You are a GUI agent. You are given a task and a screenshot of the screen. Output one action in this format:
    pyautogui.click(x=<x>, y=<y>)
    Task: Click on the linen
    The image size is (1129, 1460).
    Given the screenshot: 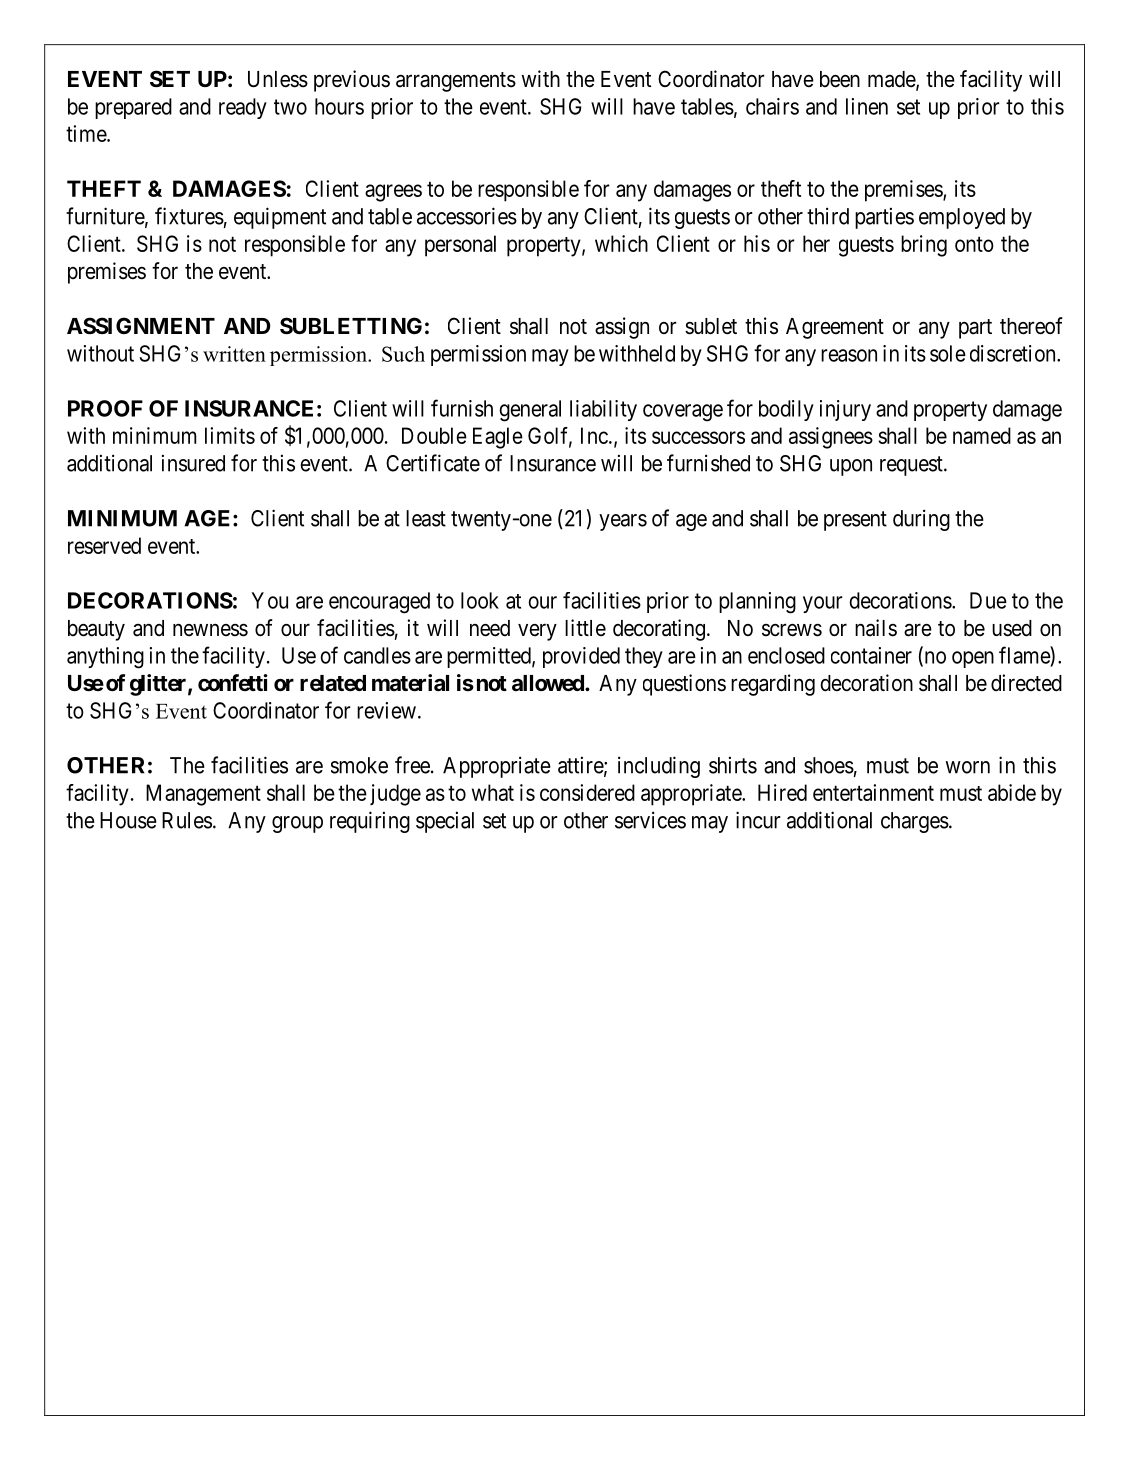 What is the action you would take?
    pyautogui.click(x=867, y=106)
